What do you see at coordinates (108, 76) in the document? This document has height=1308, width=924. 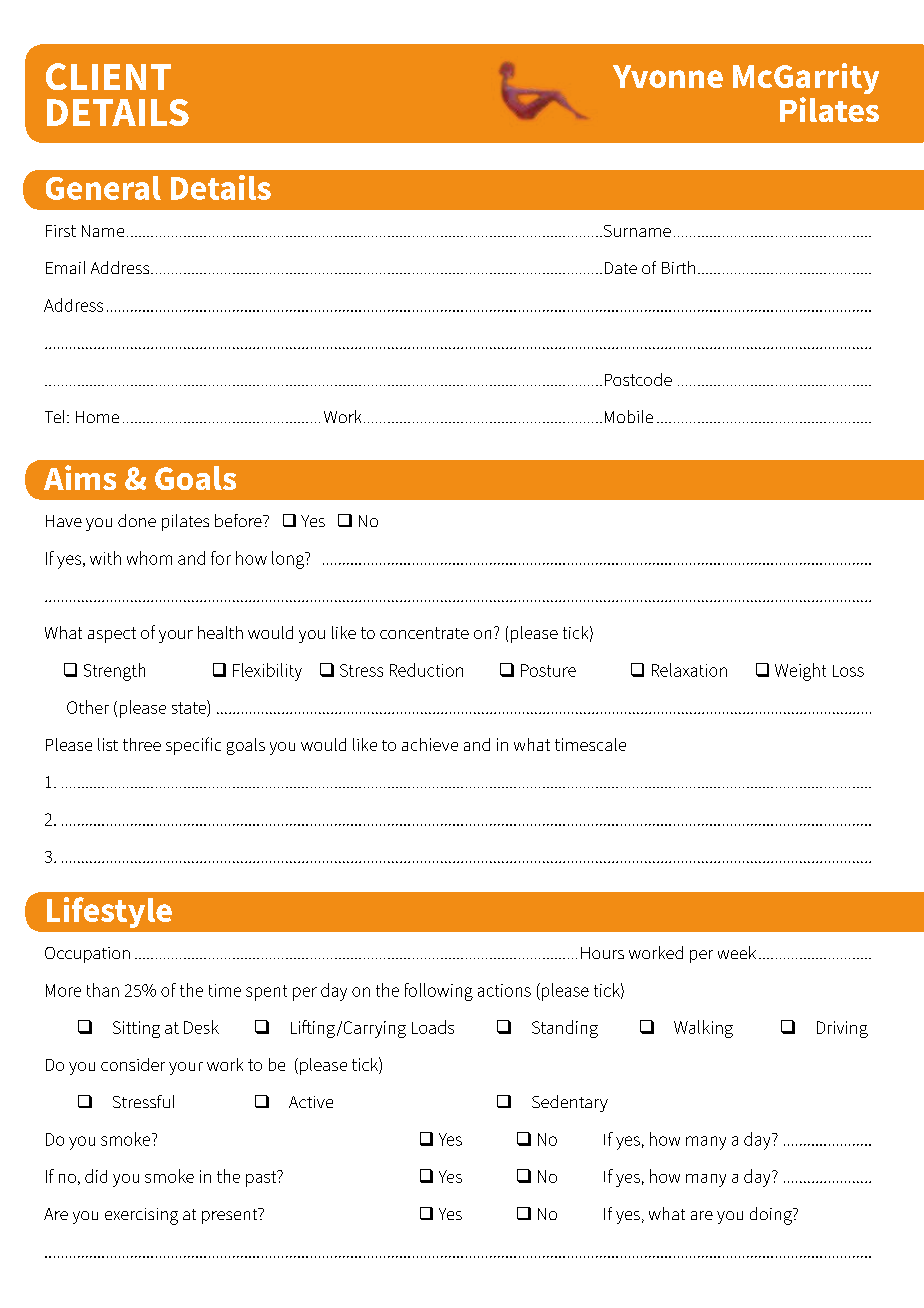 I see `CLIENT` at bounding box center [108, 76].
